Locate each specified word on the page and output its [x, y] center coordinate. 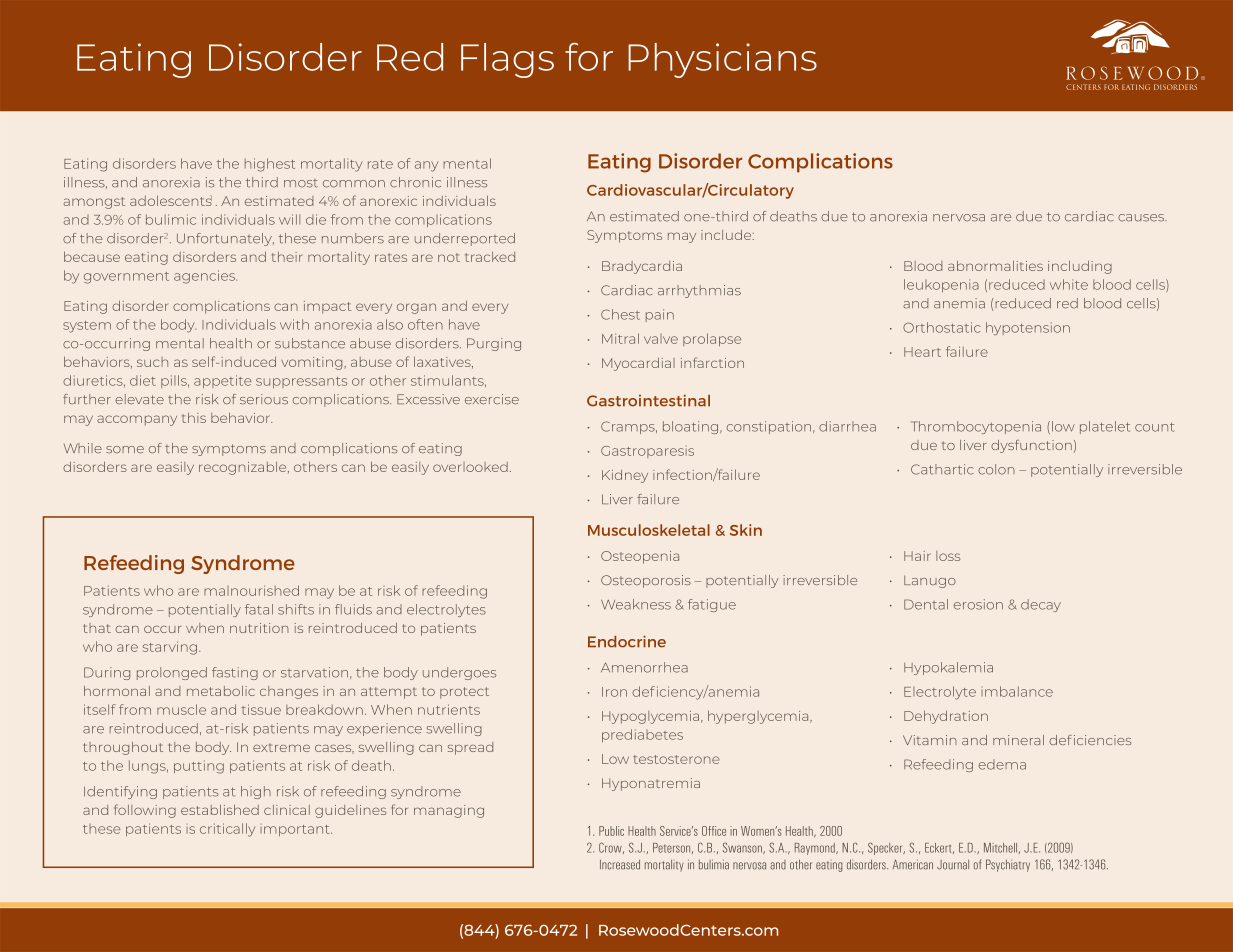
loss [948, 556]
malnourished [251, 590]
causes [1142, 218]
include [727, 235]
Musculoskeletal [649, 530]
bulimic [171, 219]
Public [611, 831]
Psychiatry [1008, 865]
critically [227, 830]
